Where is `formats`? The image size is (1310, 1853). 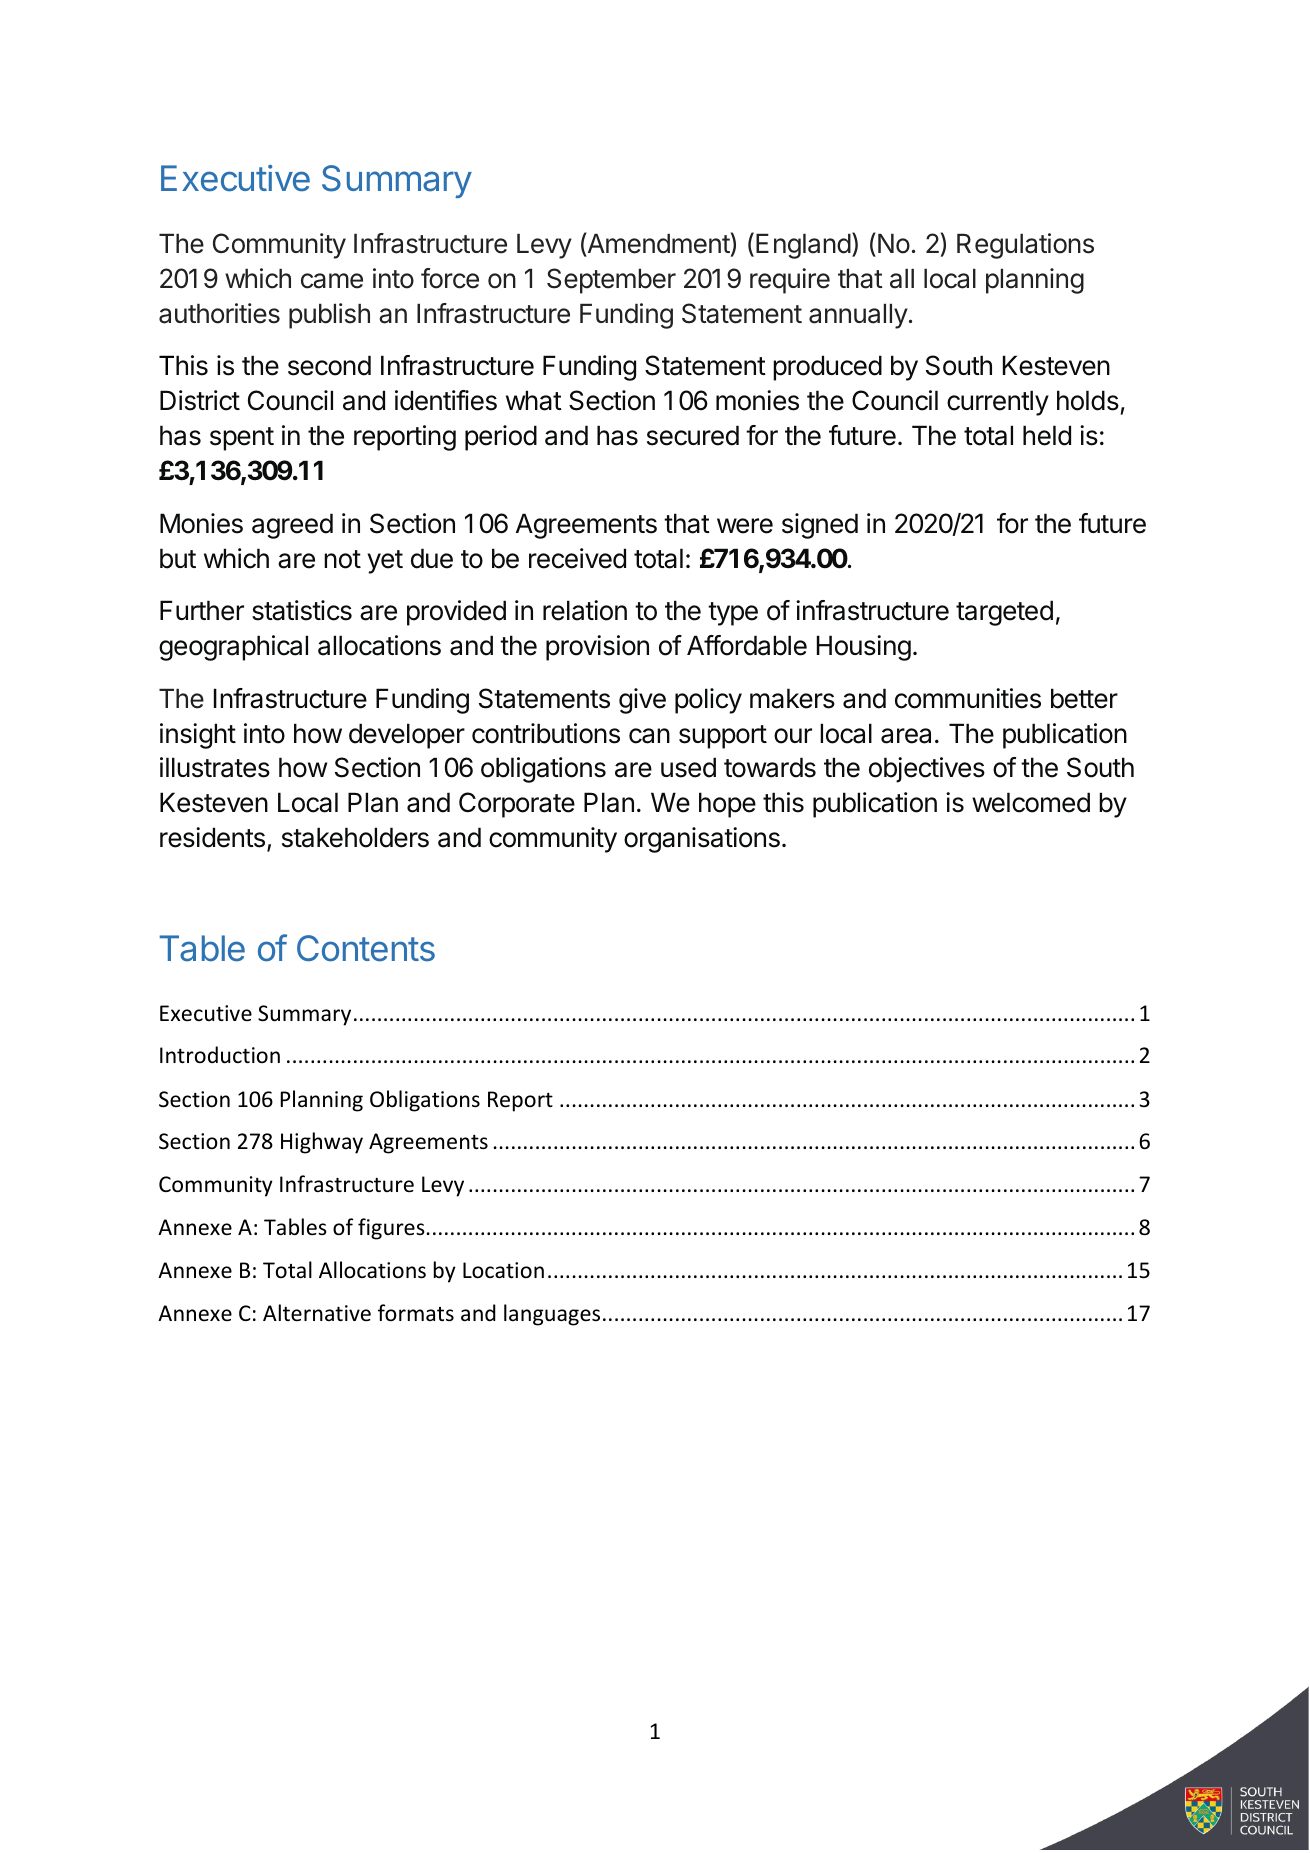
formats is located at coordinates (416, 1313).
